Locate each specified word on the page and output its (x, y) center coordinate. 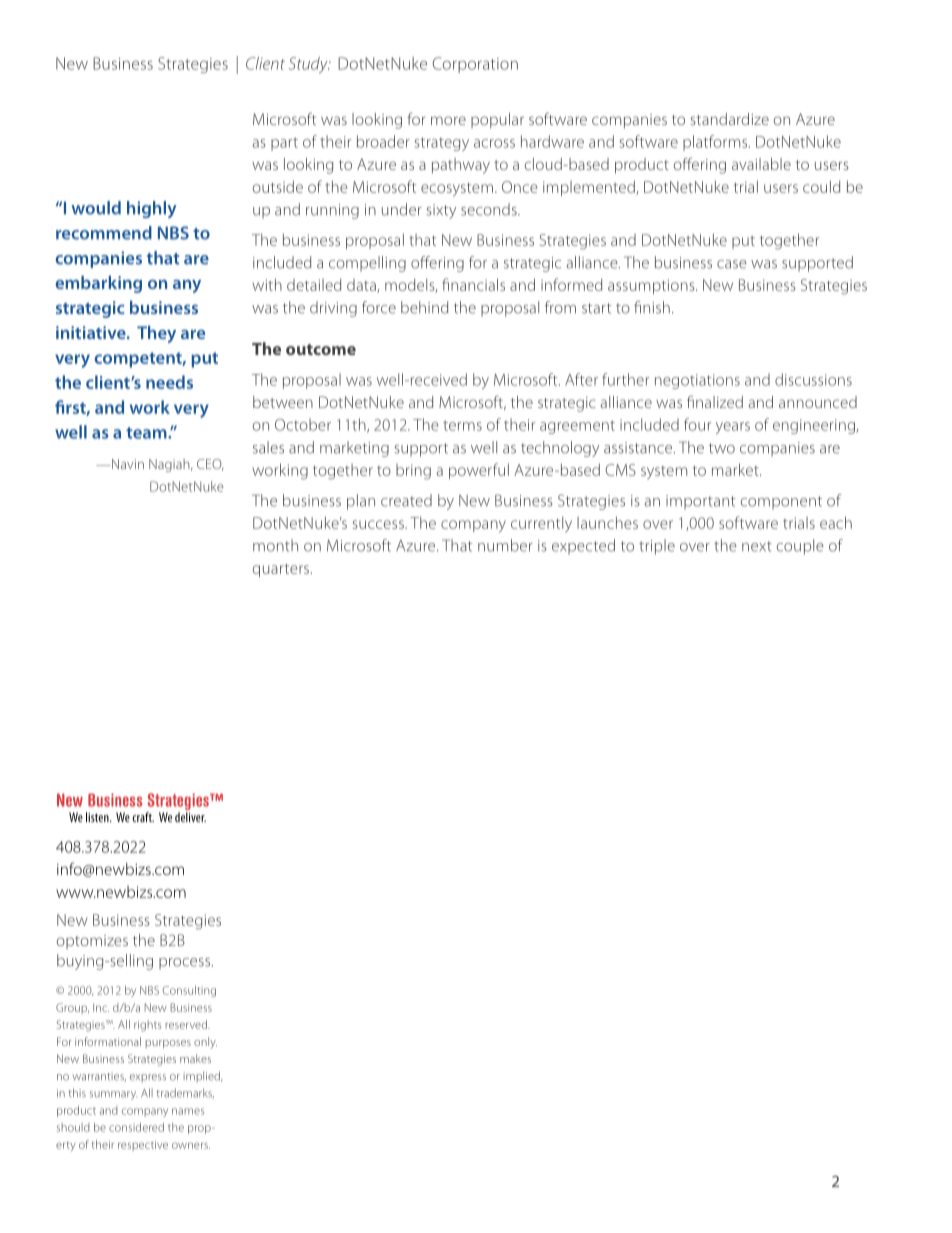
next (757, 546)
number (505, 545)
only (205, 1043)
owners (191, 1145)
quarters (281, 570)
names (188, 1111)
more (448, 120)
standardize (729, 119)
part (284, 144)
